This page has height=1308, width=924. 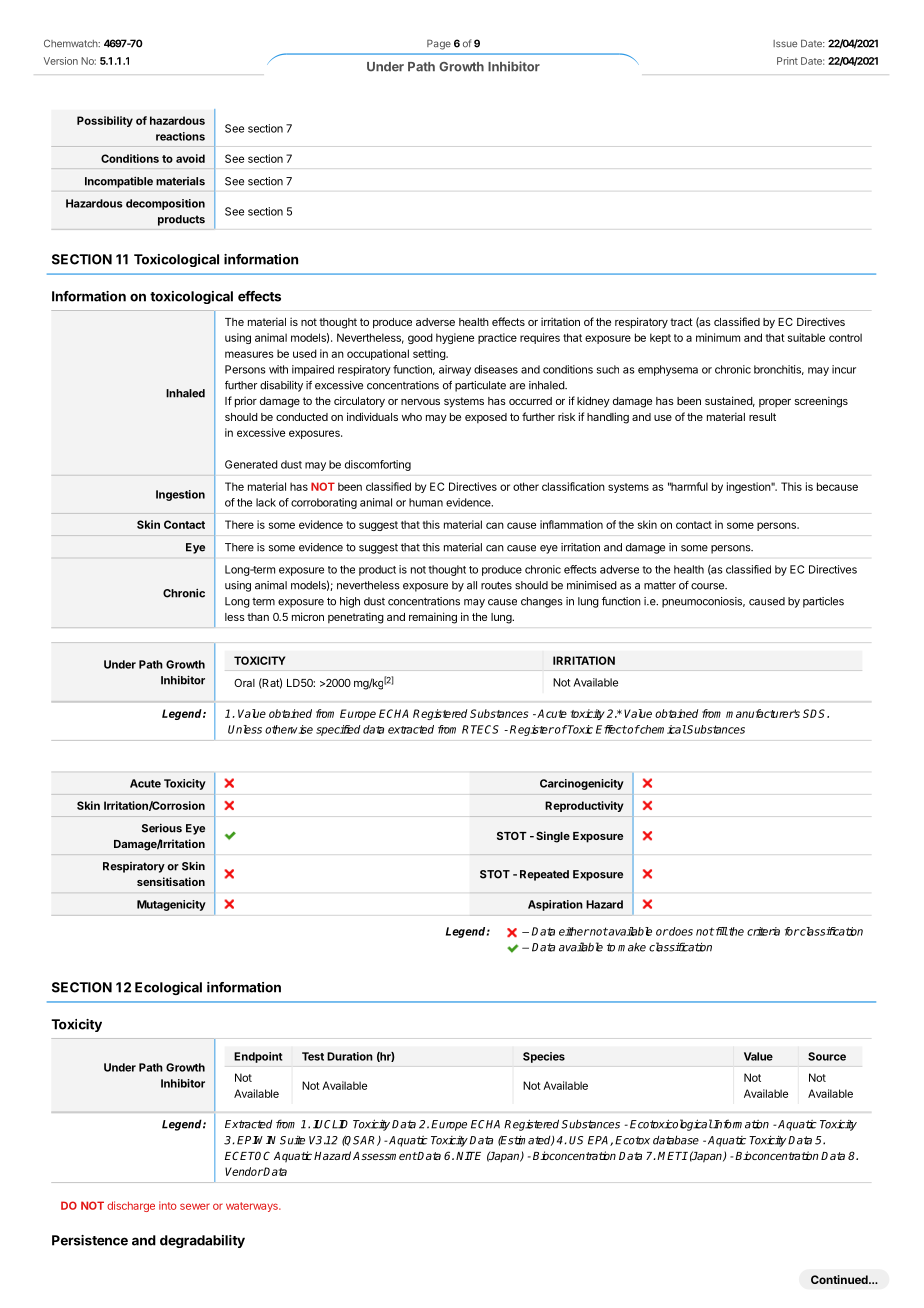 I want to click on criteria, so click(x=763, y=931).
